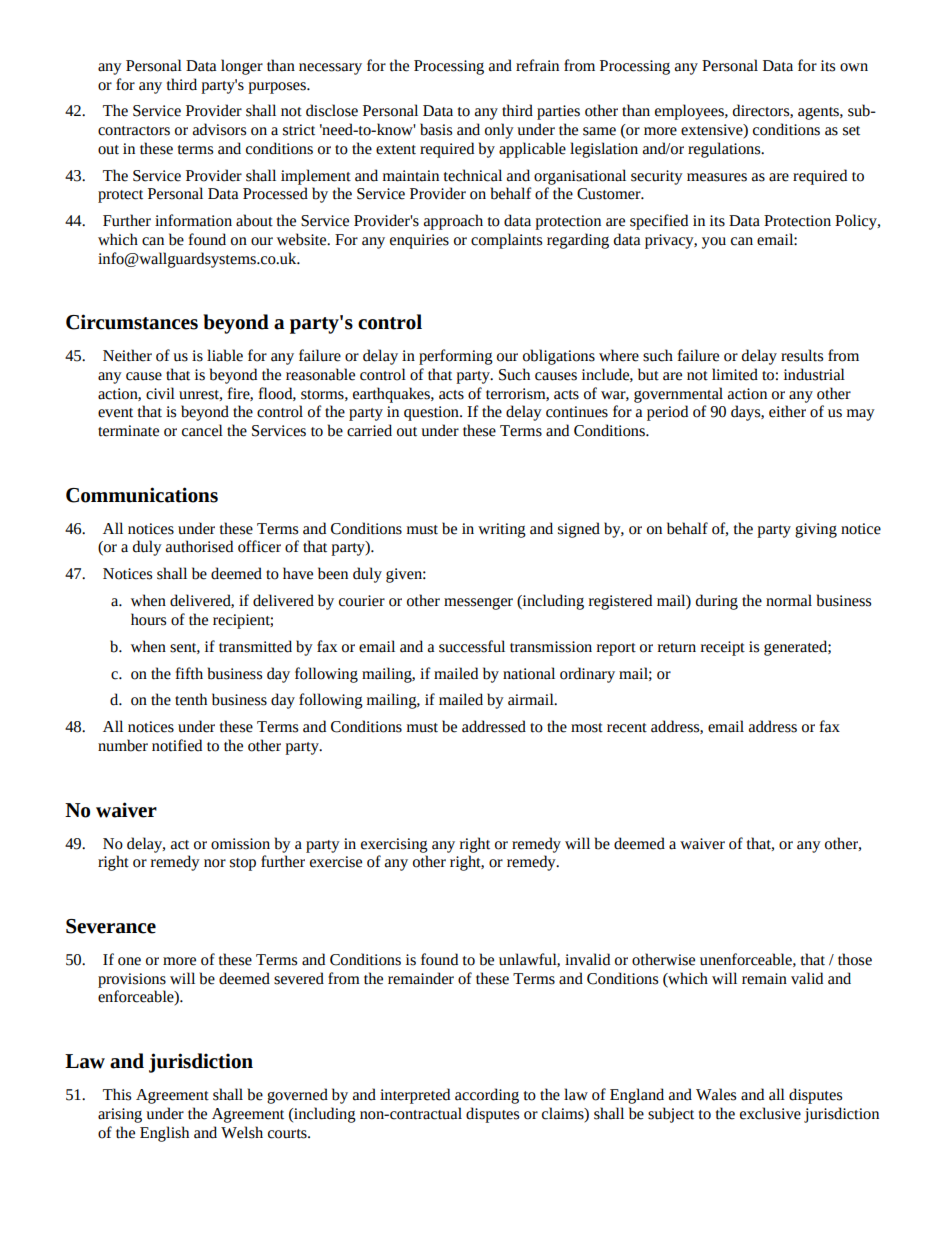  What do you see at coordinates (627, 728) in the page?
I see `recent` at bounding box center [627, 728].
